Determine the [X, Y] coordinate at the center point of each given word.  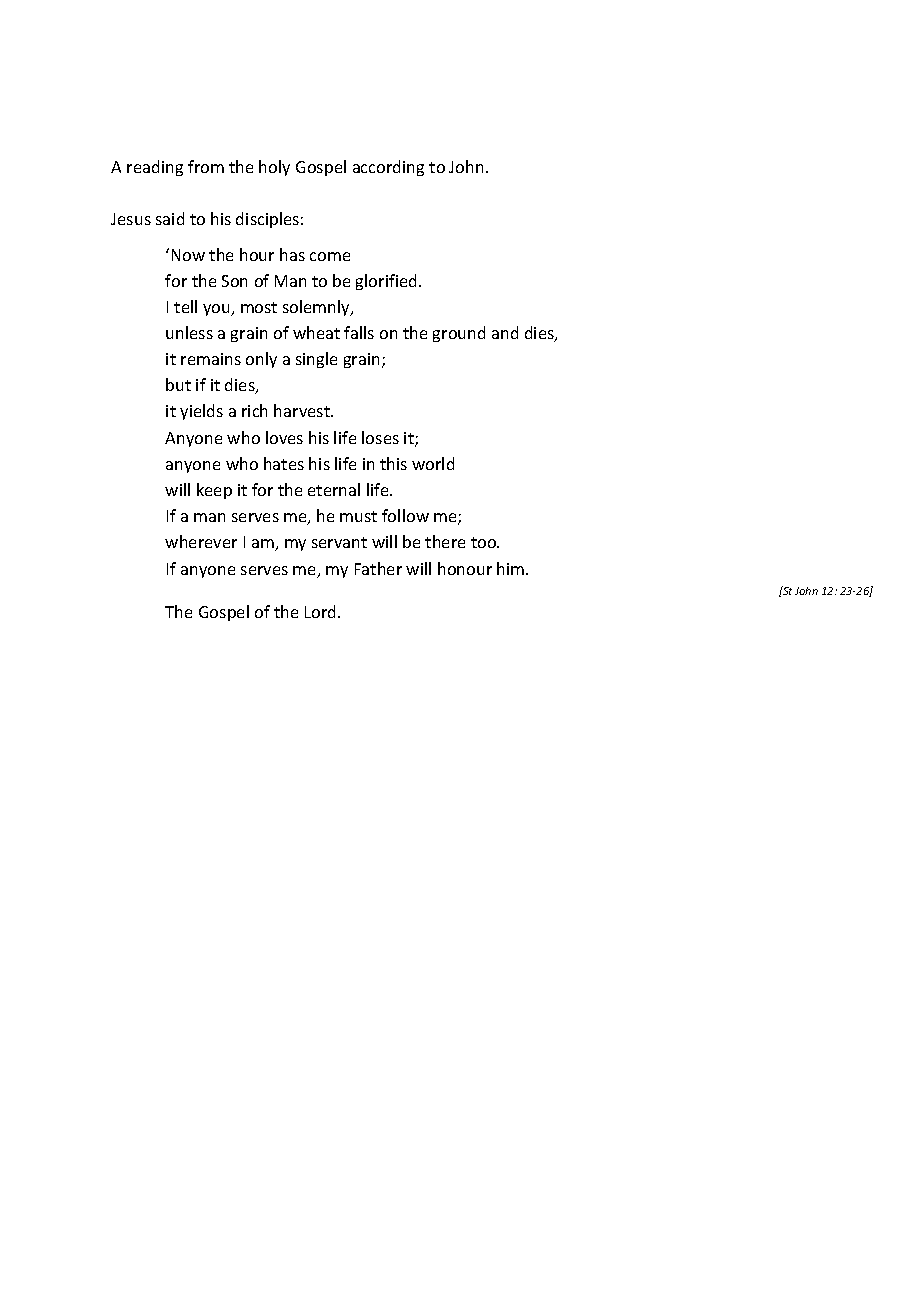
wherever [201, 541]
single [316, 360]
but [178, 384]
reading [155, 168]
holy [274, 168]
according [388, 168]
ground [459, 334]
